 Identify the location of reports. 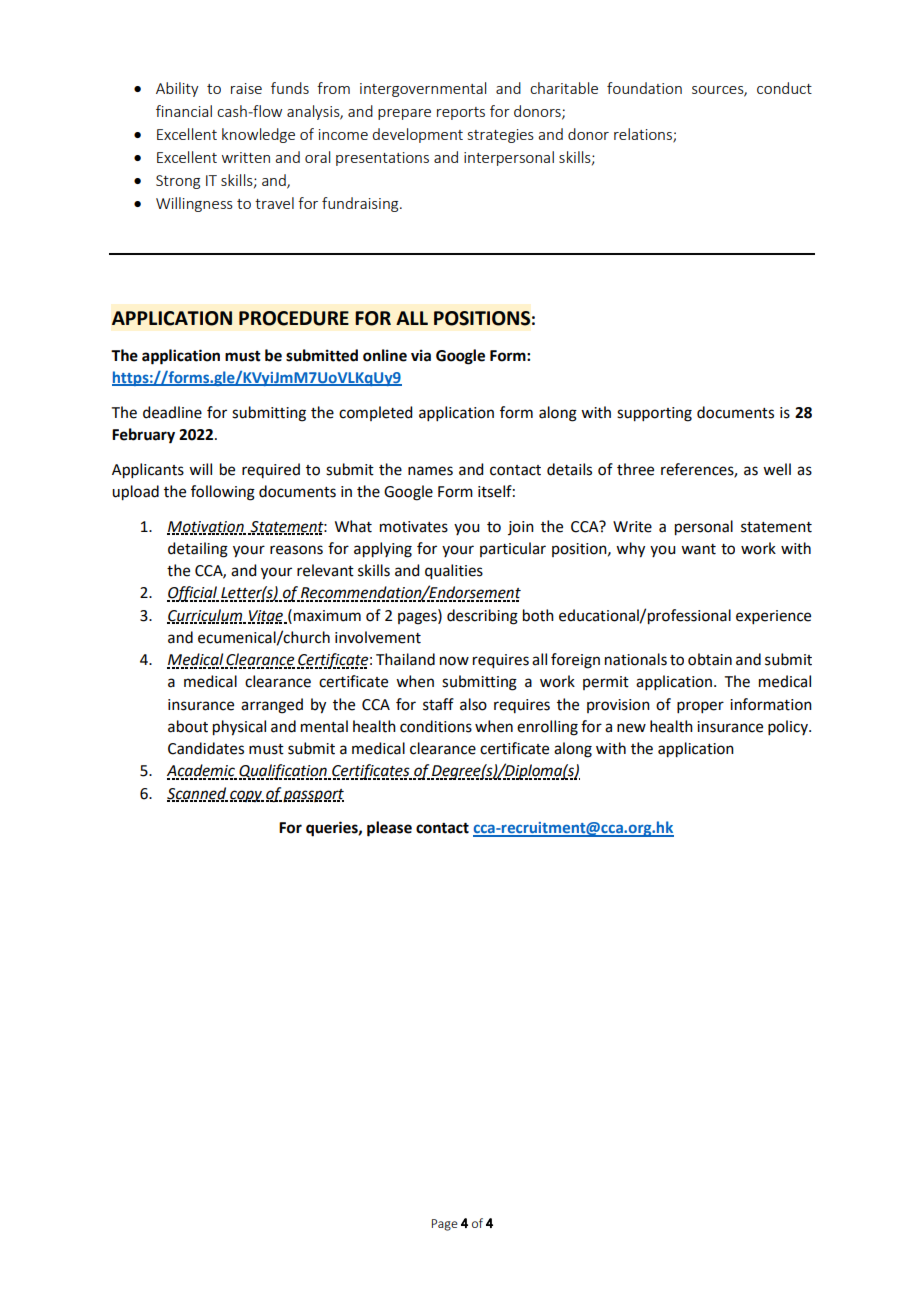
(461, 113).
